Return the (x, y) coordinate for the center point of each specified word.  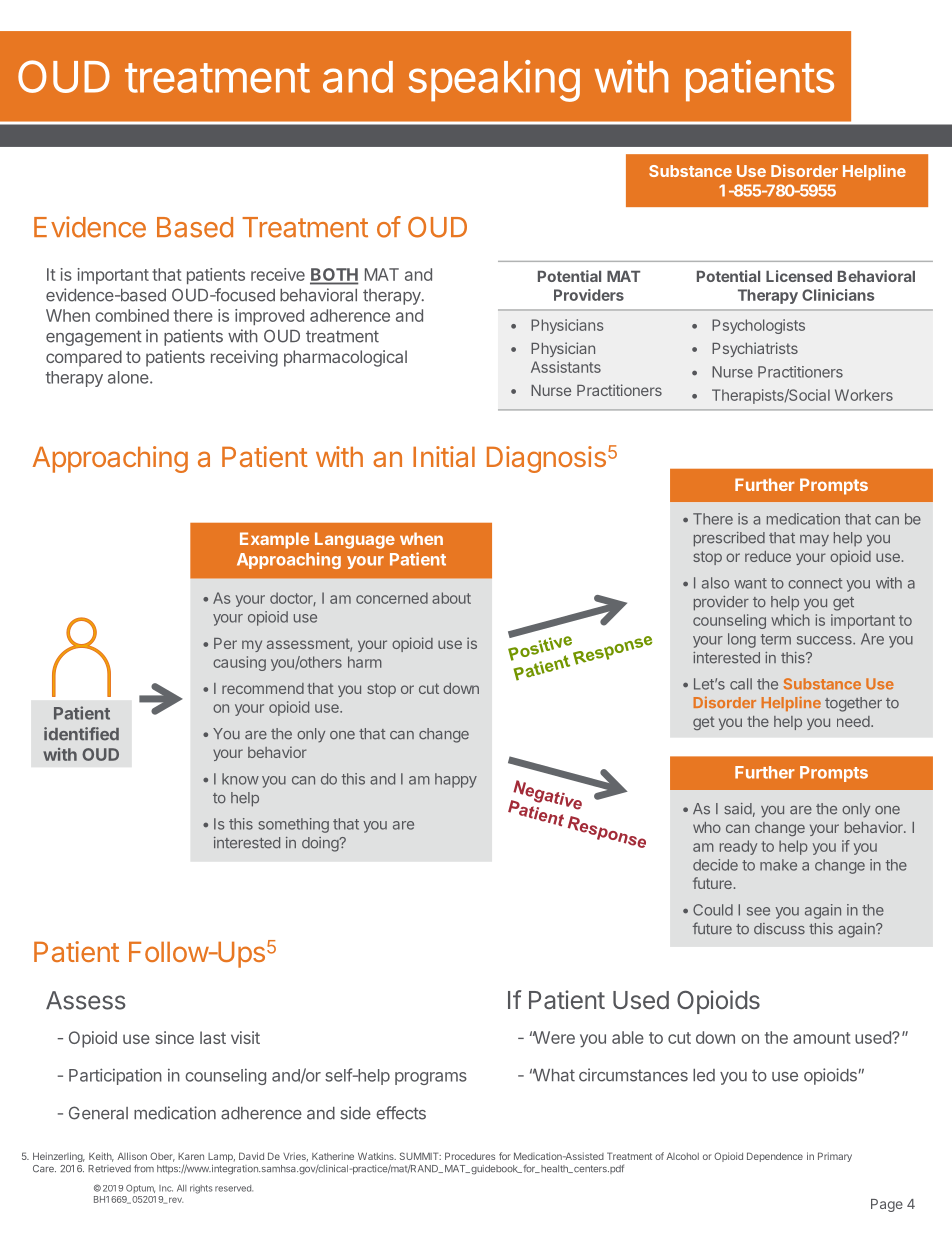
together (853, 704)
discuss (779, 929)
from (144, 1168)
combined (132, 315)
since (175, 1037)
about (451, 598)
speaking (494, 81)
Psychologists (758, 326)
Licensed (799, 276)
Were (554, 1037)
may (814, 541)
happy (456, 780)
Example (274, 540)
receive (278, 274)
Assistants (566, 367)
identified (81, 734)
